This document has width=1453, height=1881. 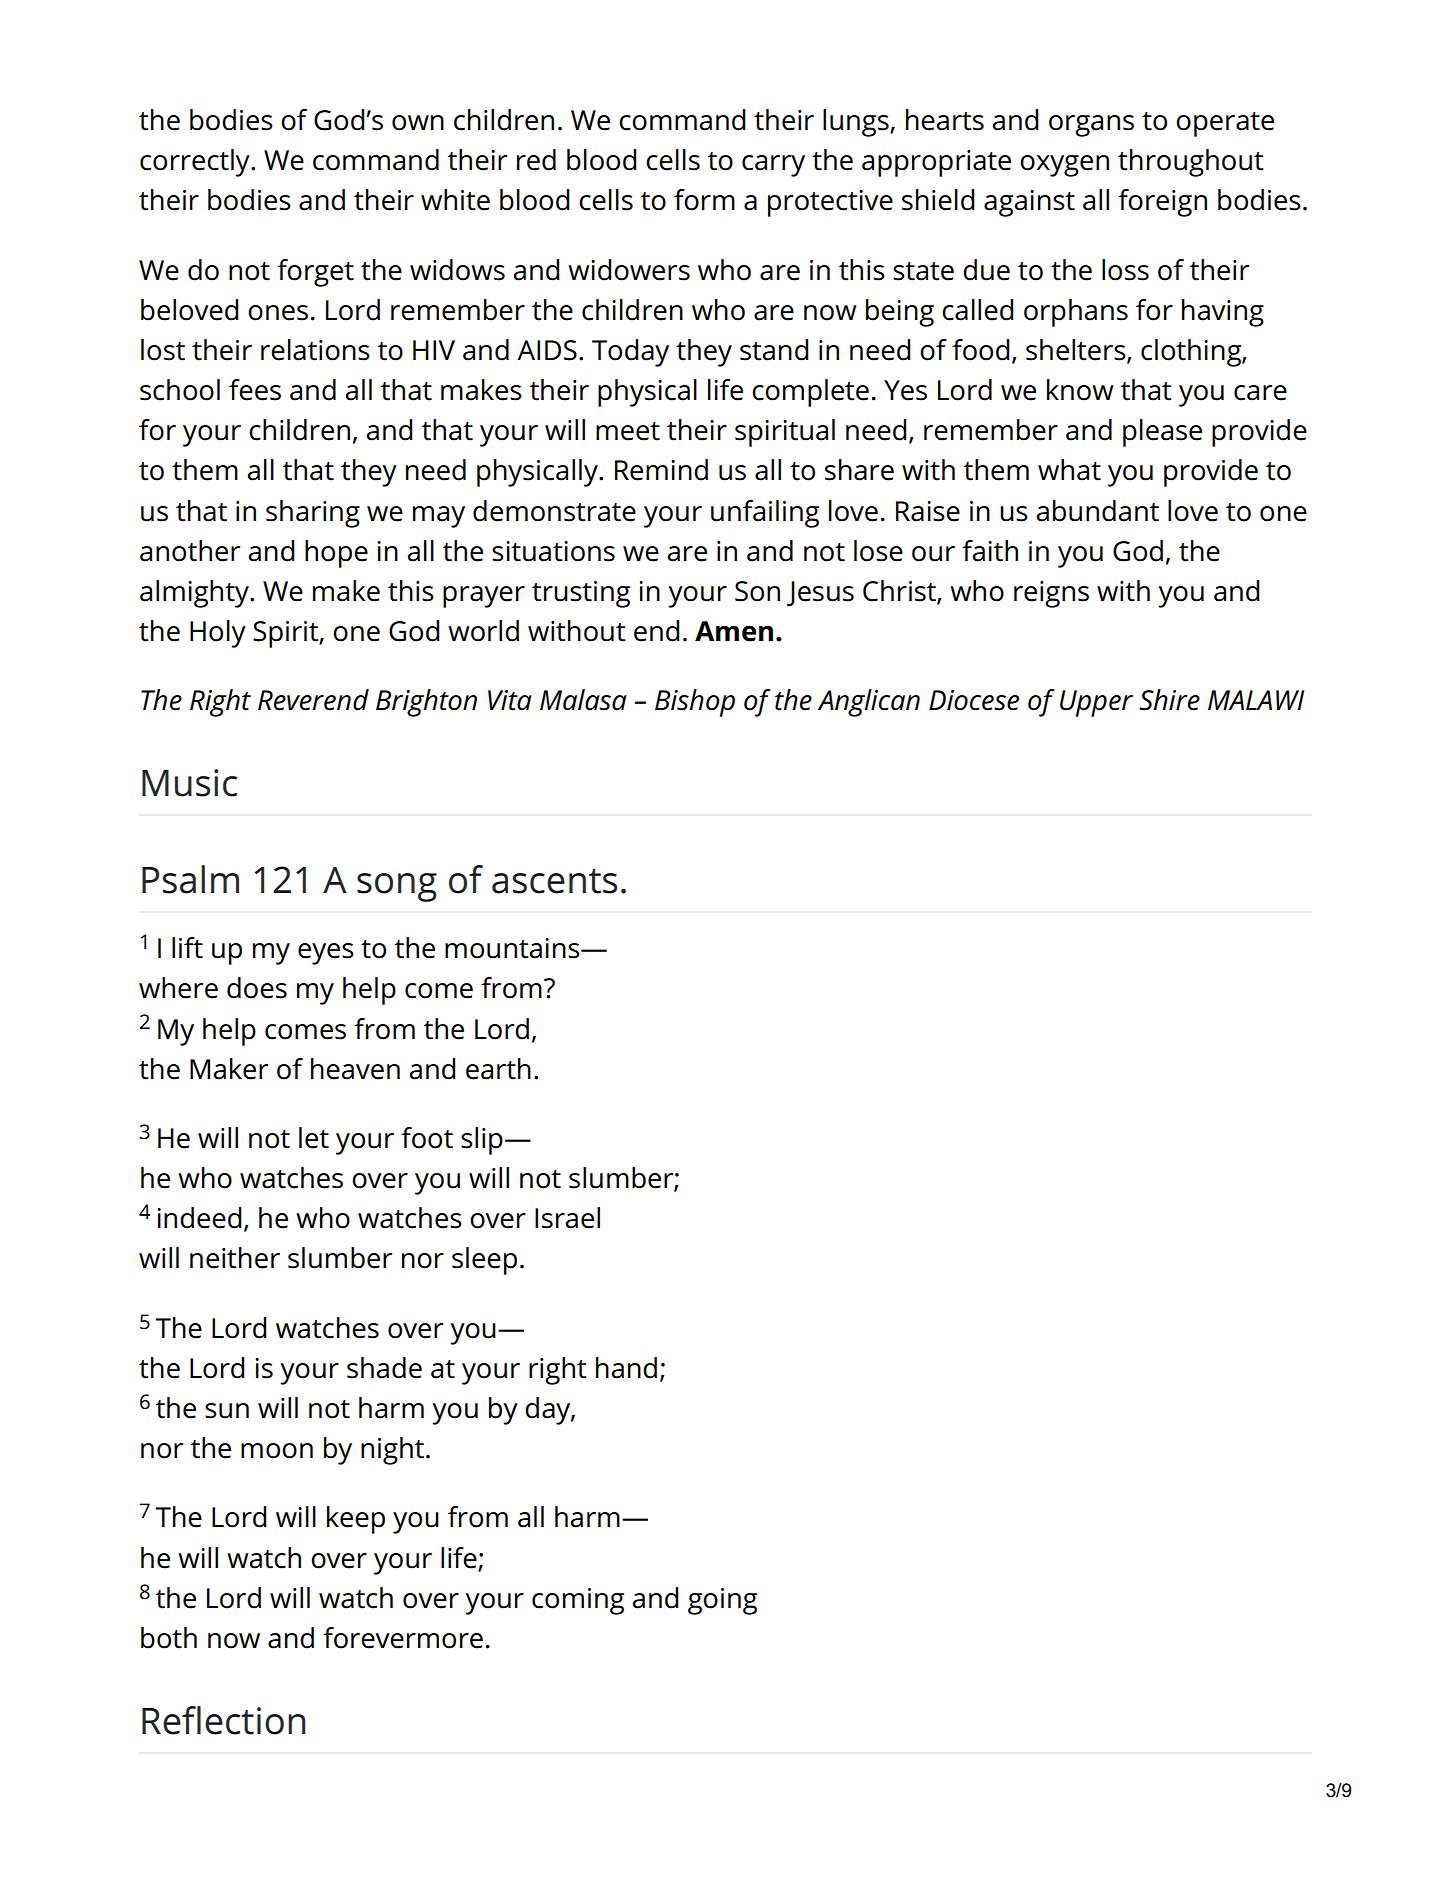 I want to click on going, so click(x=722, y=1601).
